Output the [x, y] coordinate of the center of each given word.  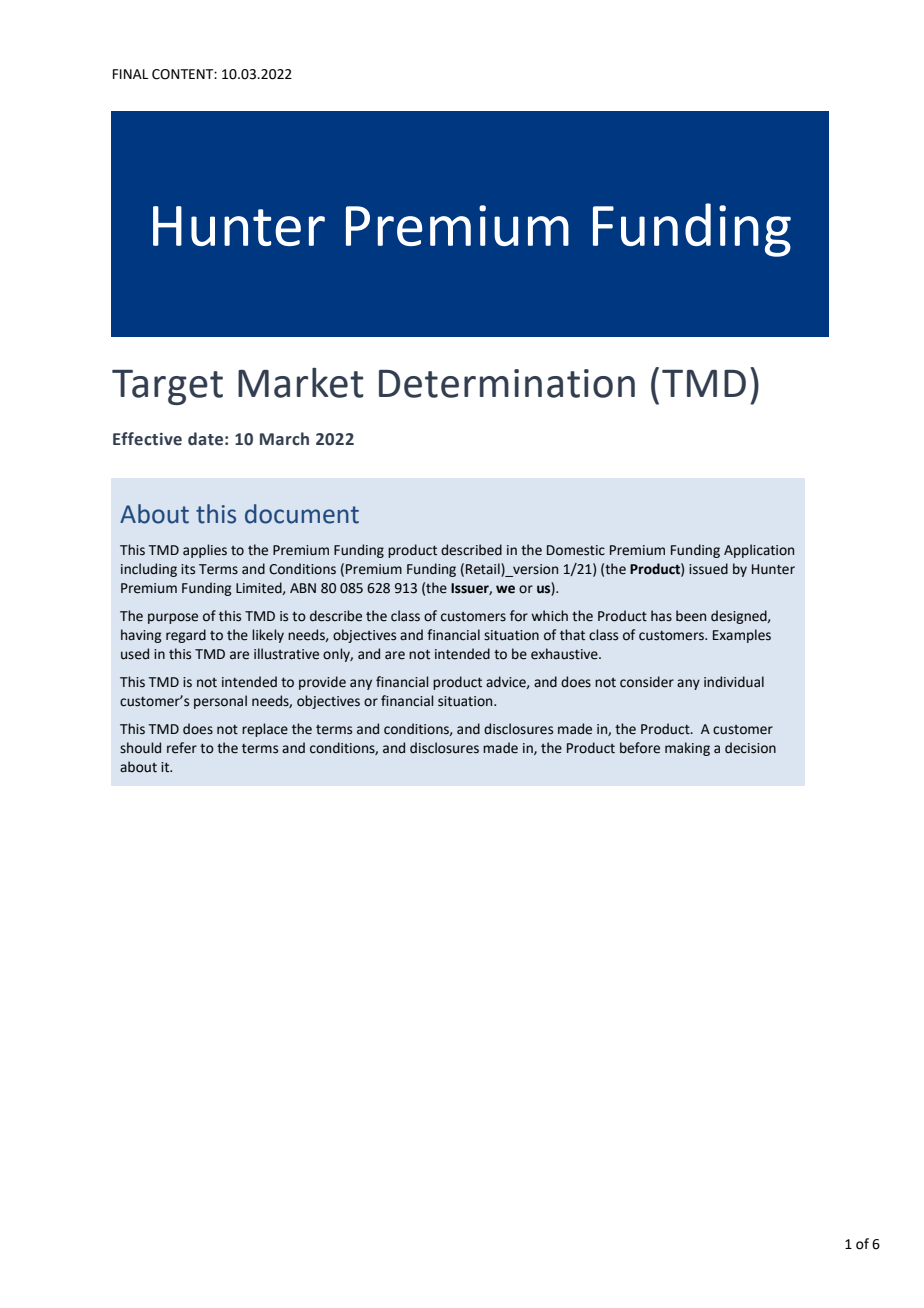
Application [759, 551]
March [284, 439]
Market [301, 382]
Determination [507, 383]
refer [182, 748]
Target [167, 387]
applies [205, 551]
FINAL [130, 74]
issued [708, 569]
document [302, 514]
